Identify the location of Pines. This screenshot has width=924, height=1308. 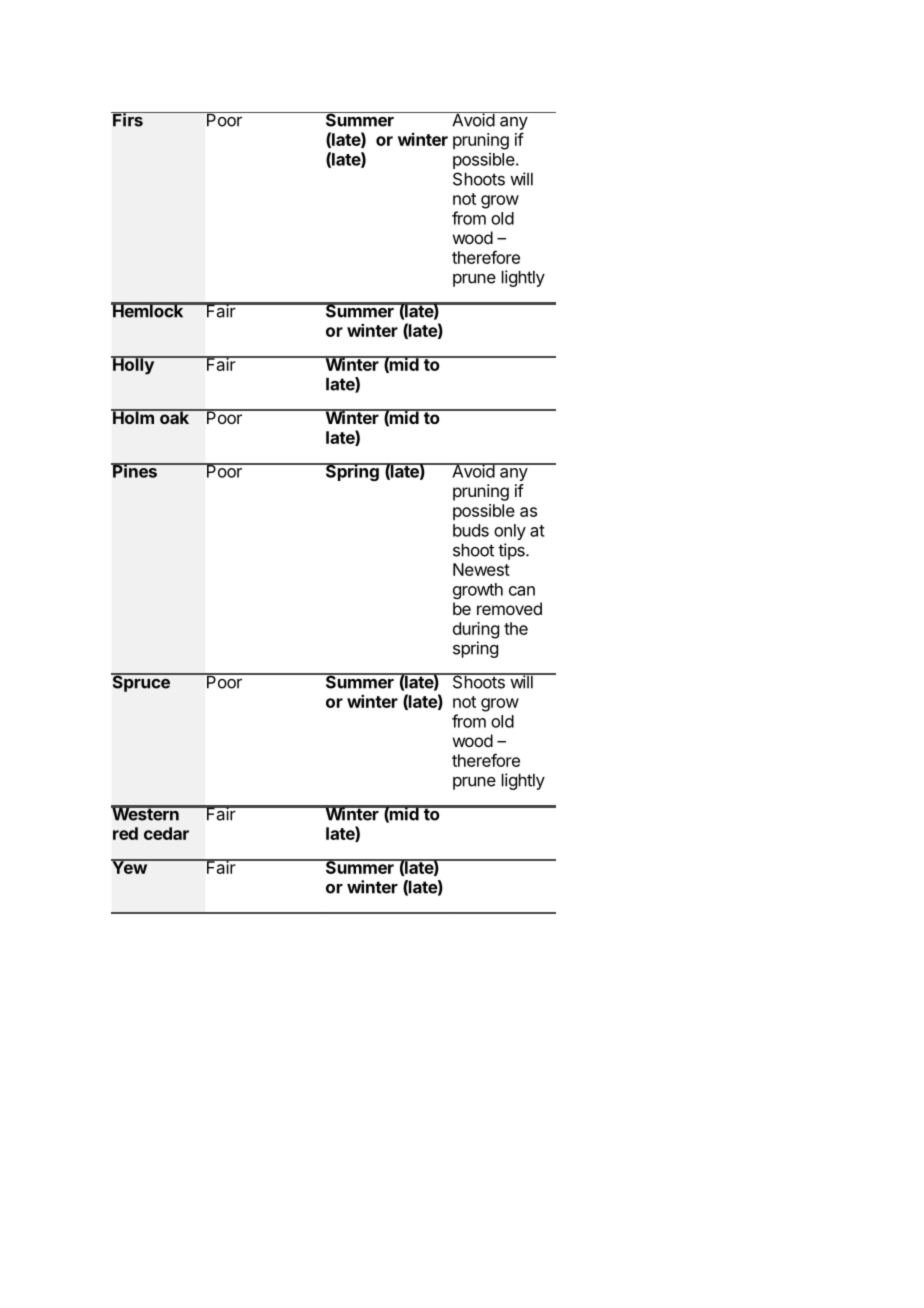
(135, 470).
